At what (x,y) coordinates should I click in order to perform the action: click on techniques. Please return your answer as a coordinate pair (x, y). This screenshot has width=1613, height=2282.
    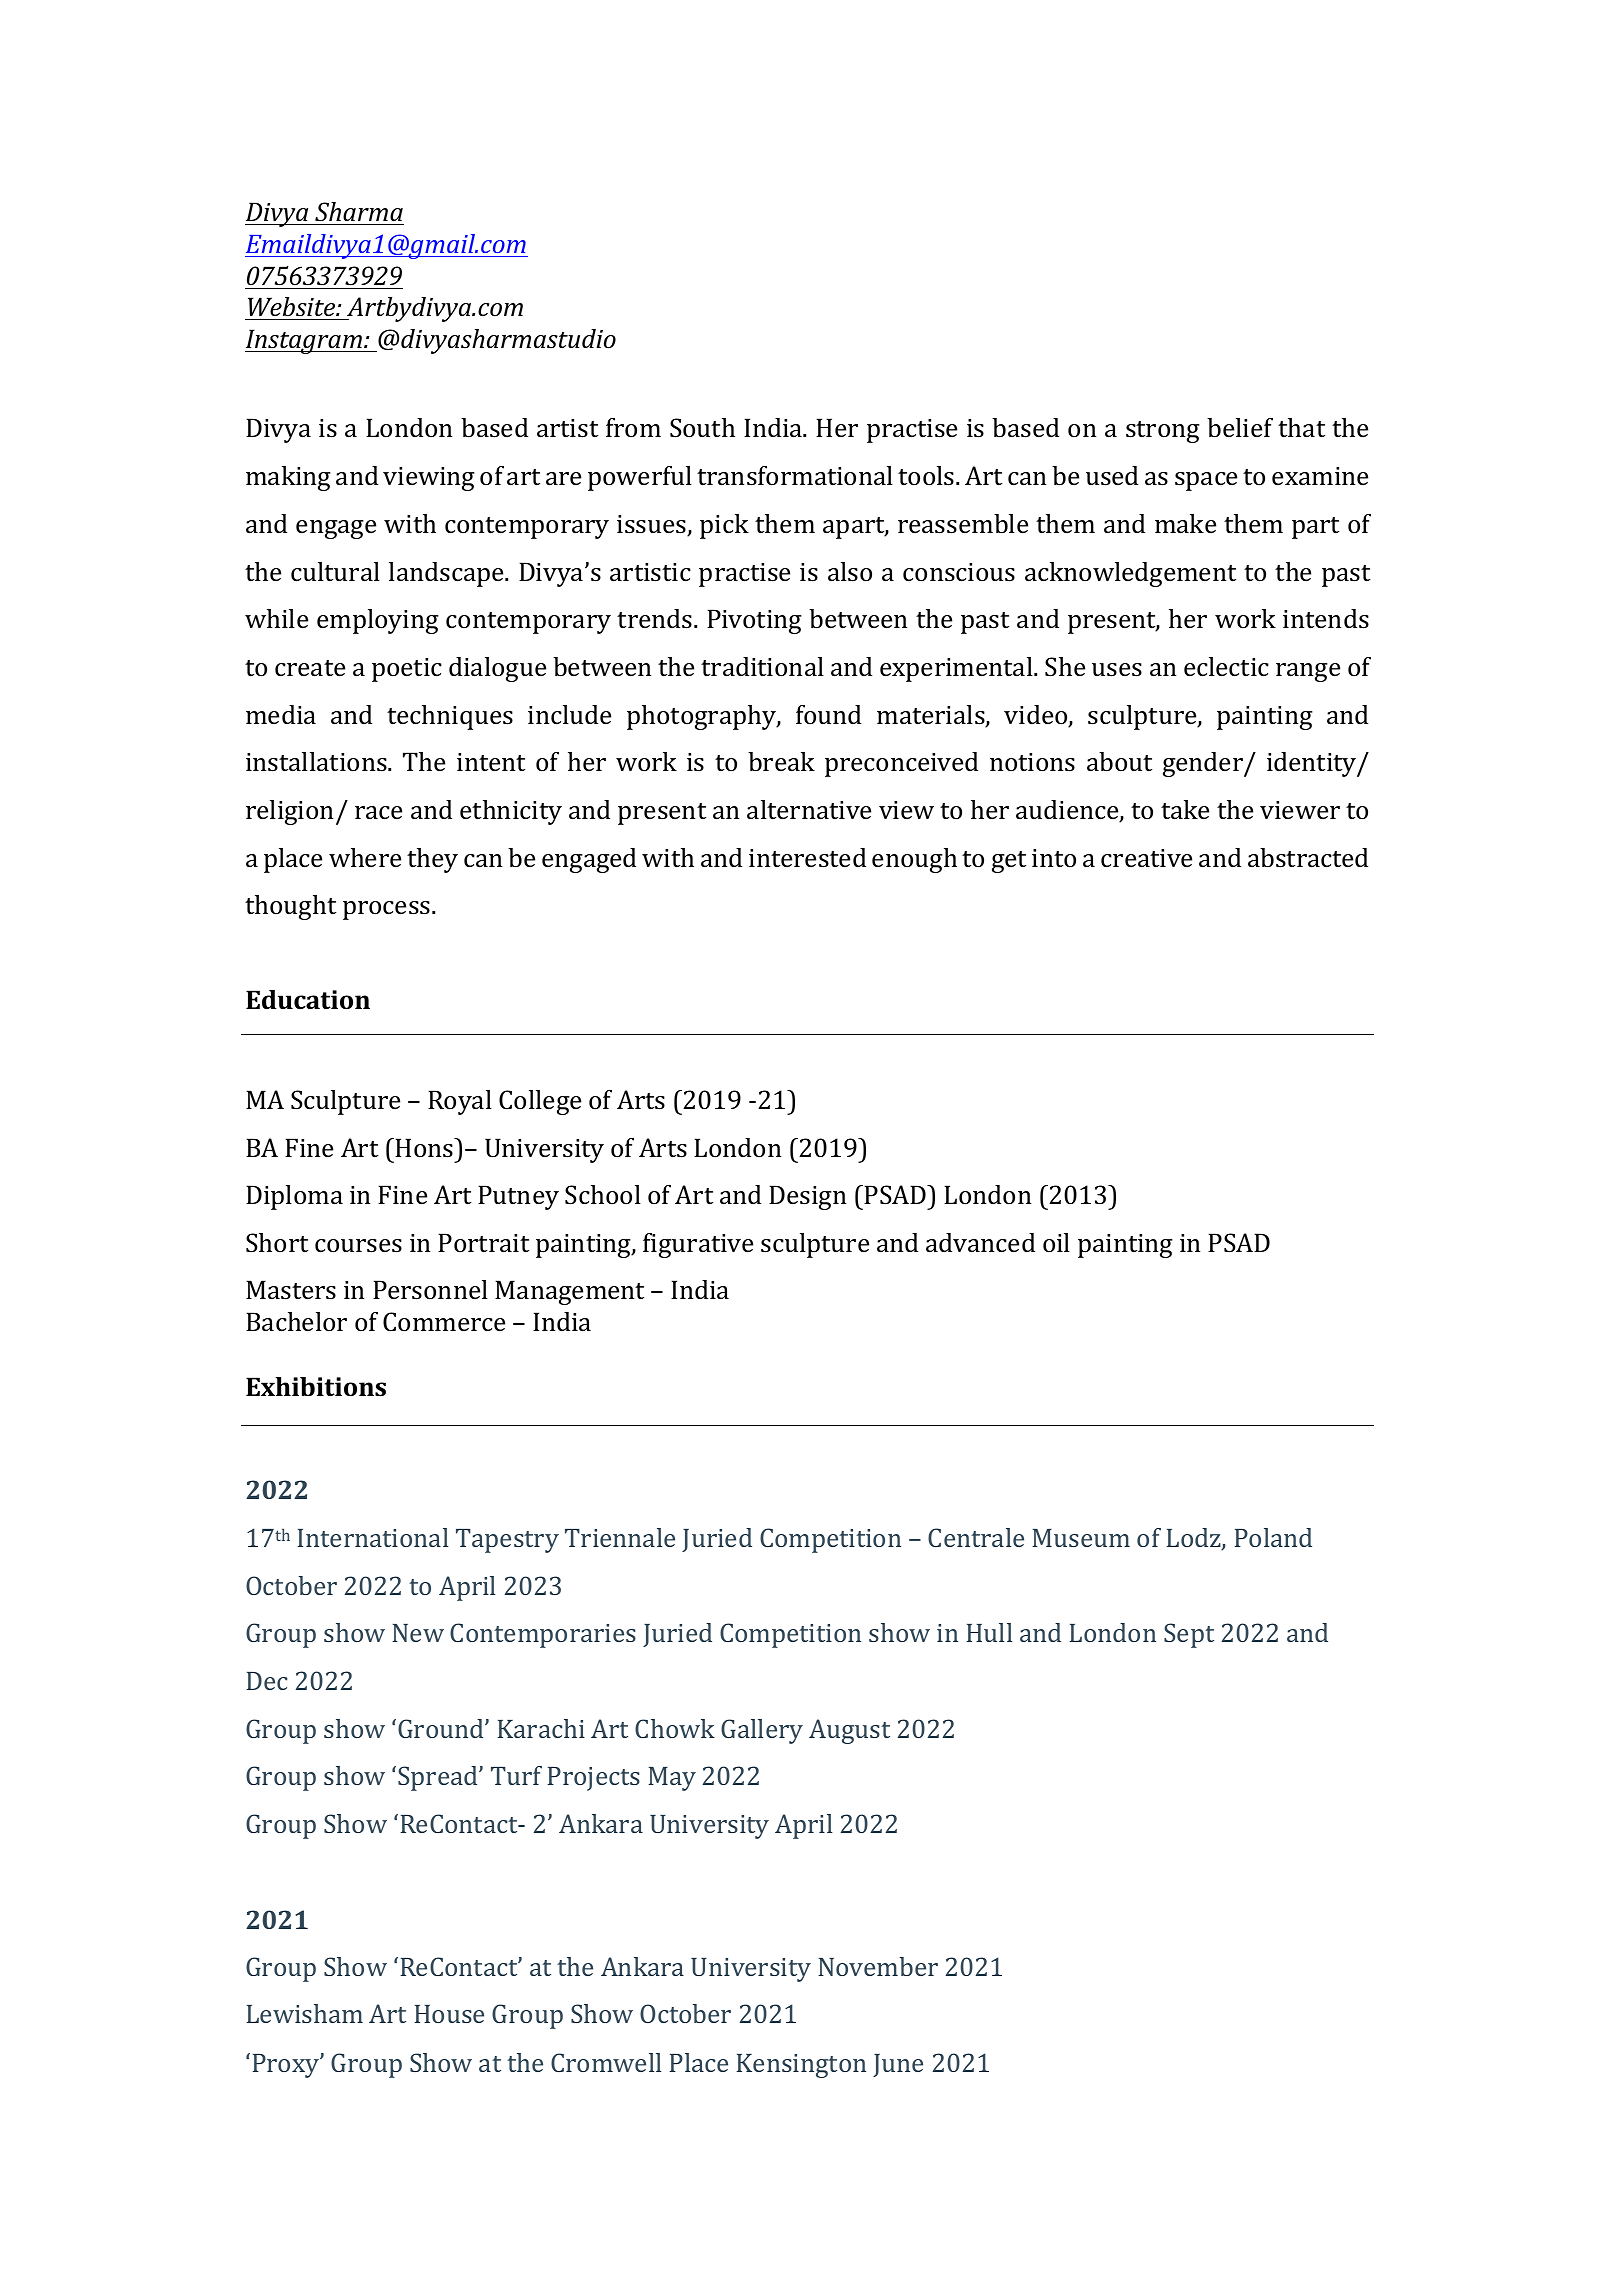
    Looking at the image, I should click on (450, 717).
